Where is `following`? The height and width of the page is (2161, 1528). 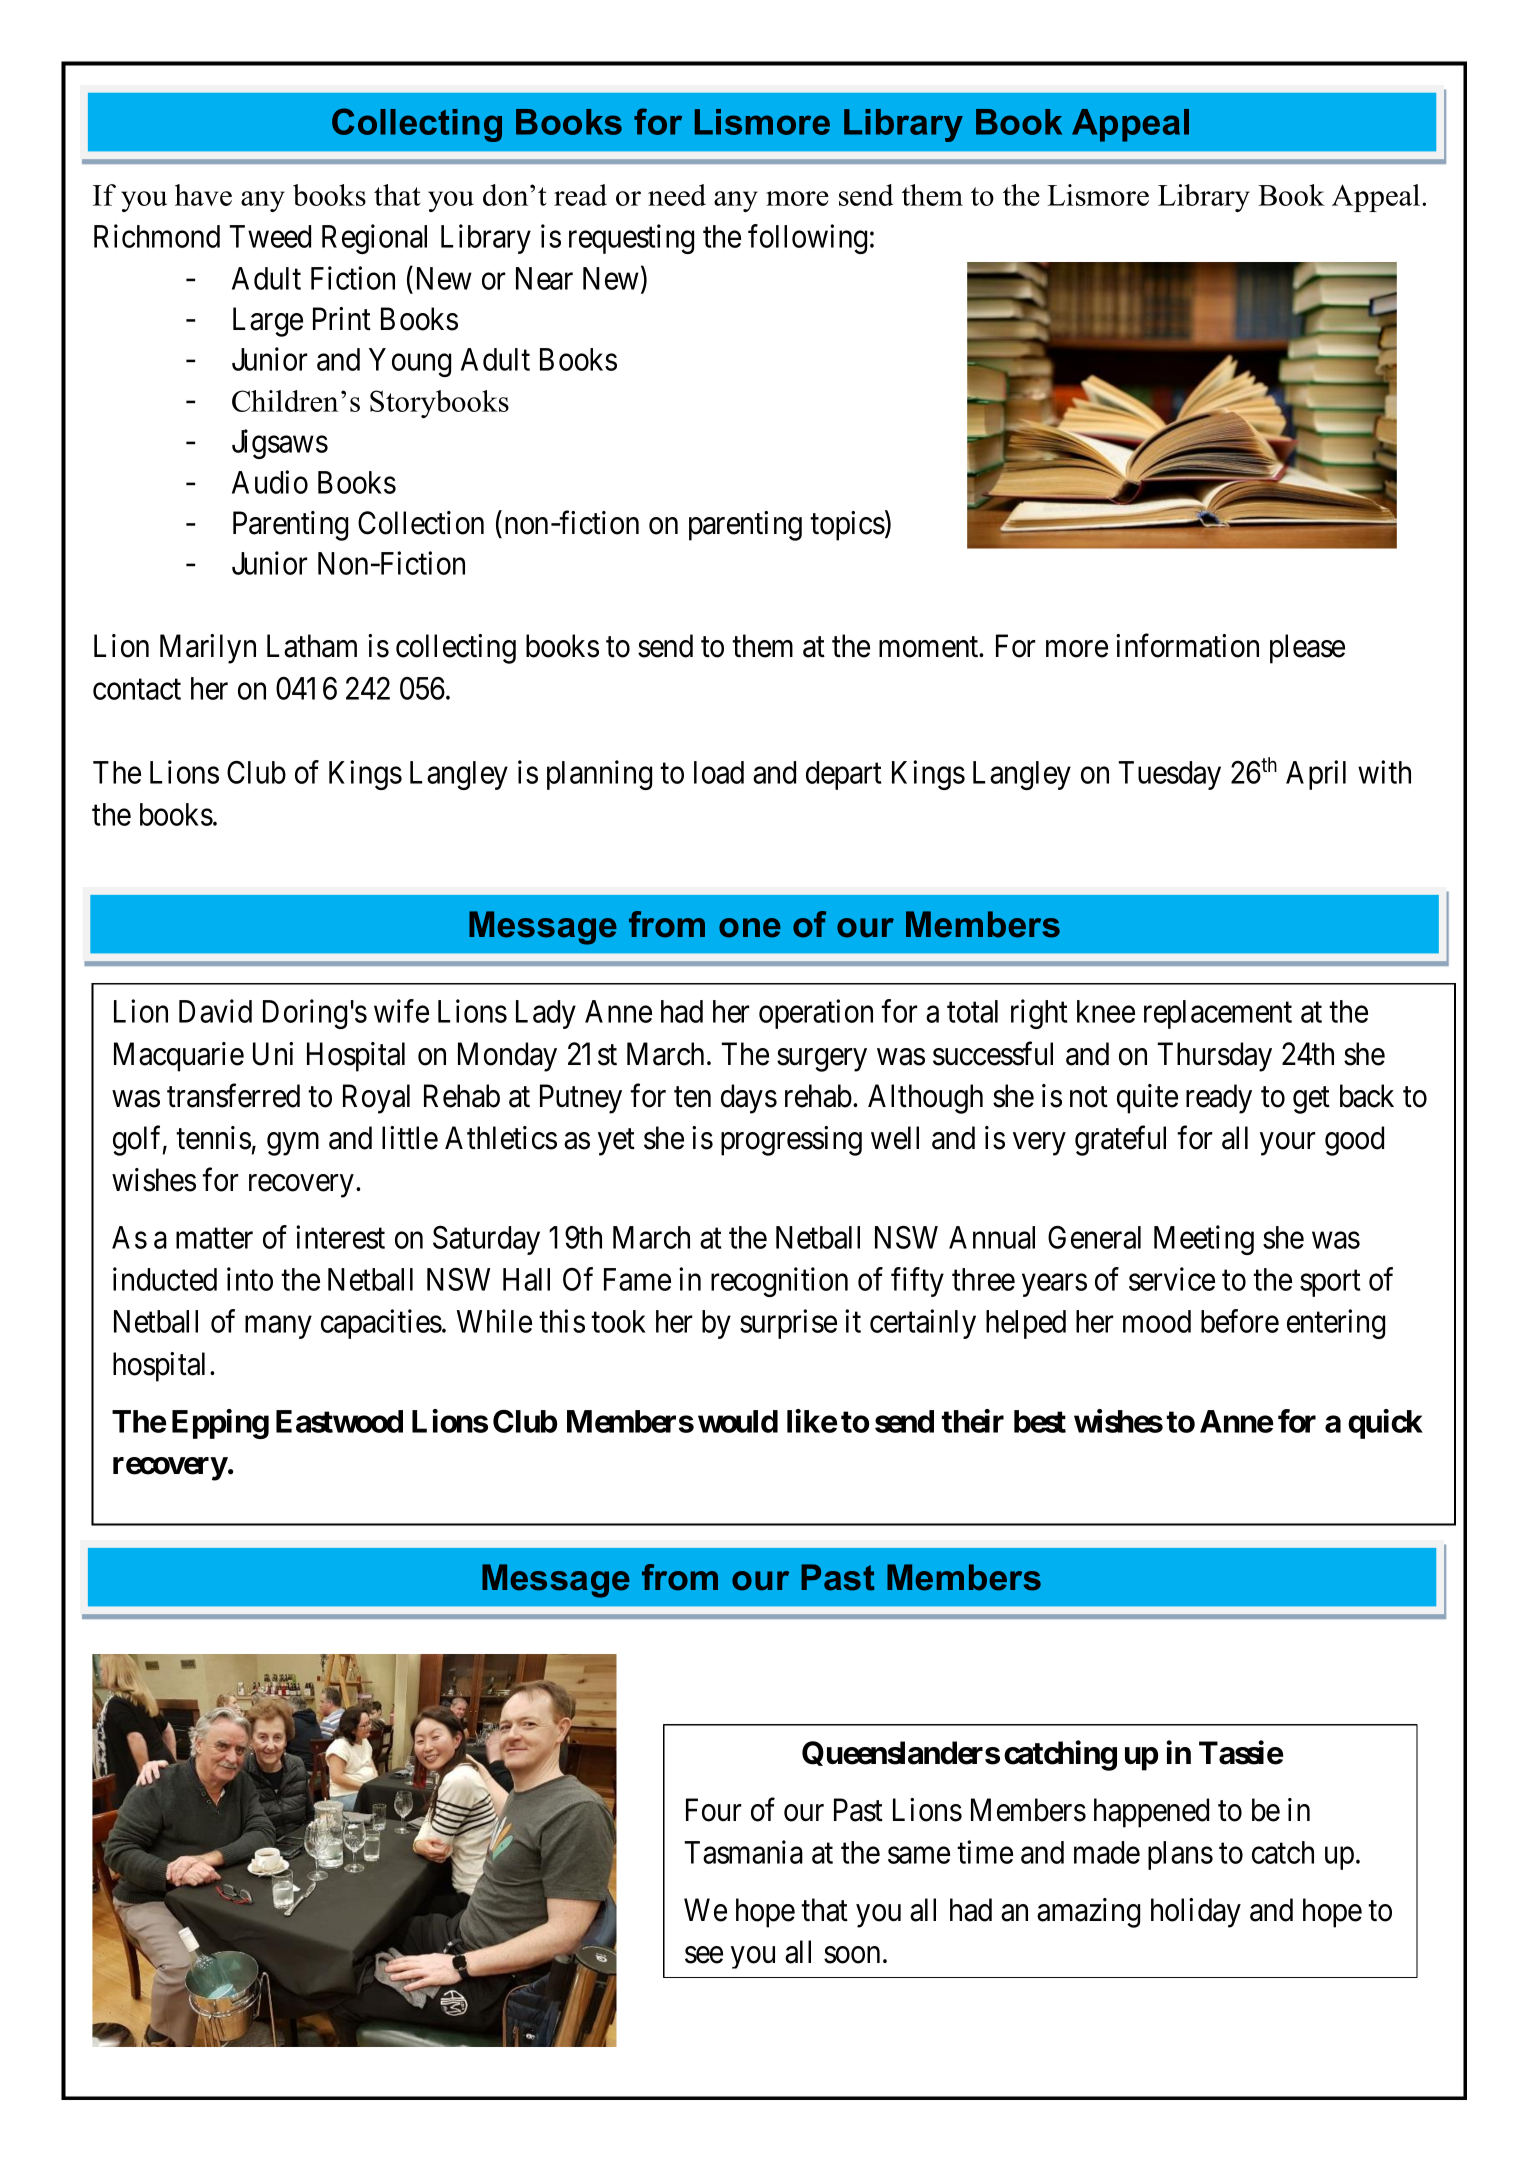
following is located at coordinates (807, 239).
